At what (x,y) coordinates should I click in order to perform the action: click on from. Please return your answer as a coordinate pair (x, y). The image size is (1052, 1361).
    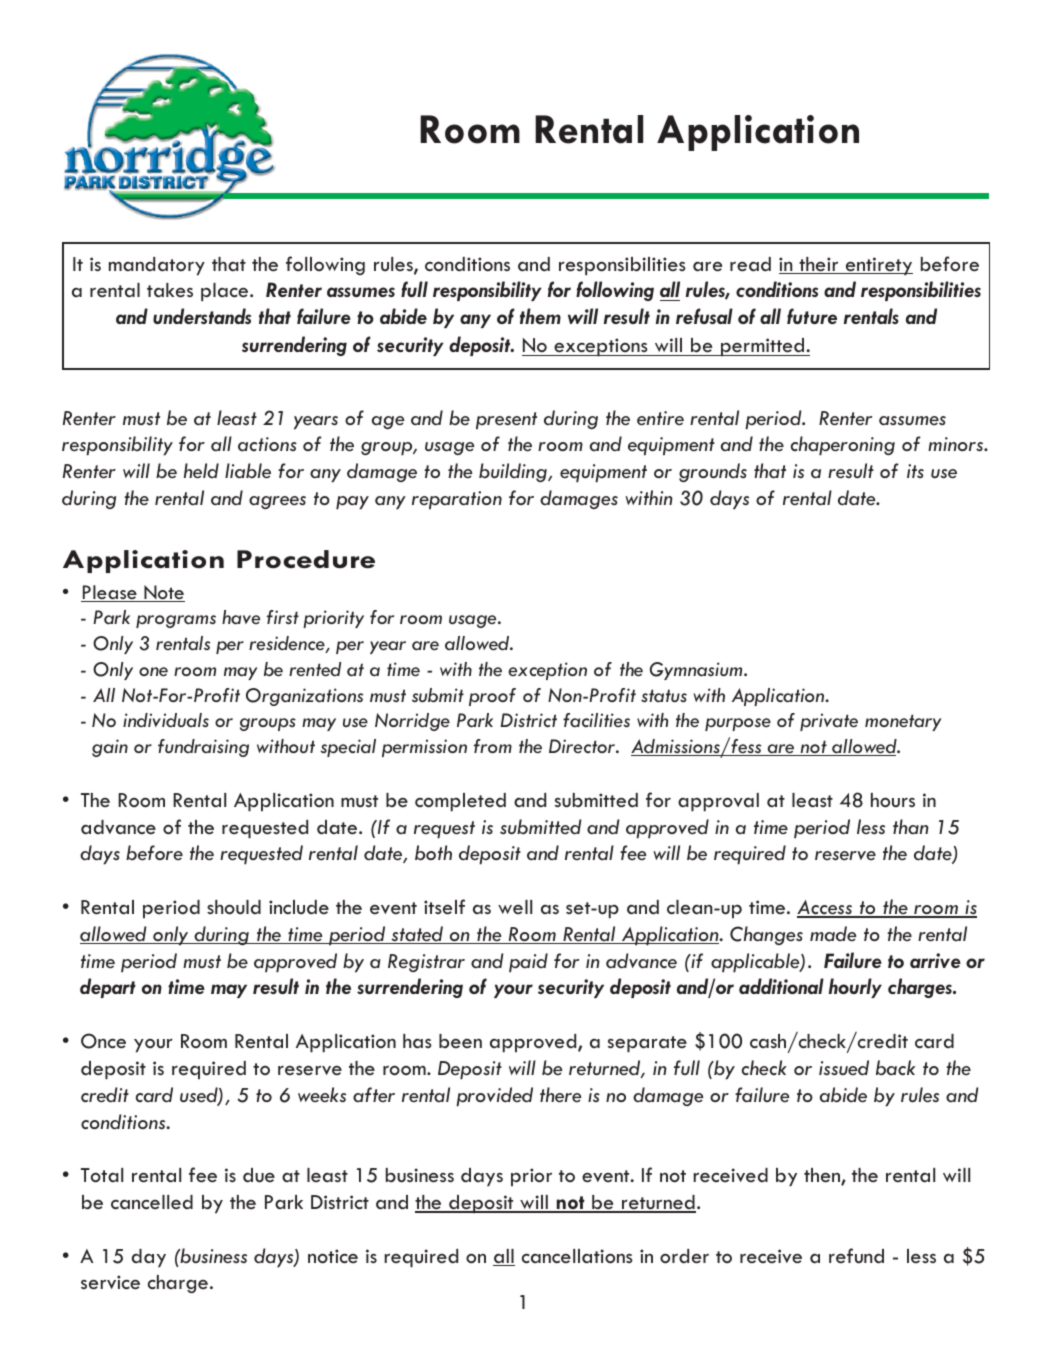
    Looking at the image, I should click on (493, 746).
